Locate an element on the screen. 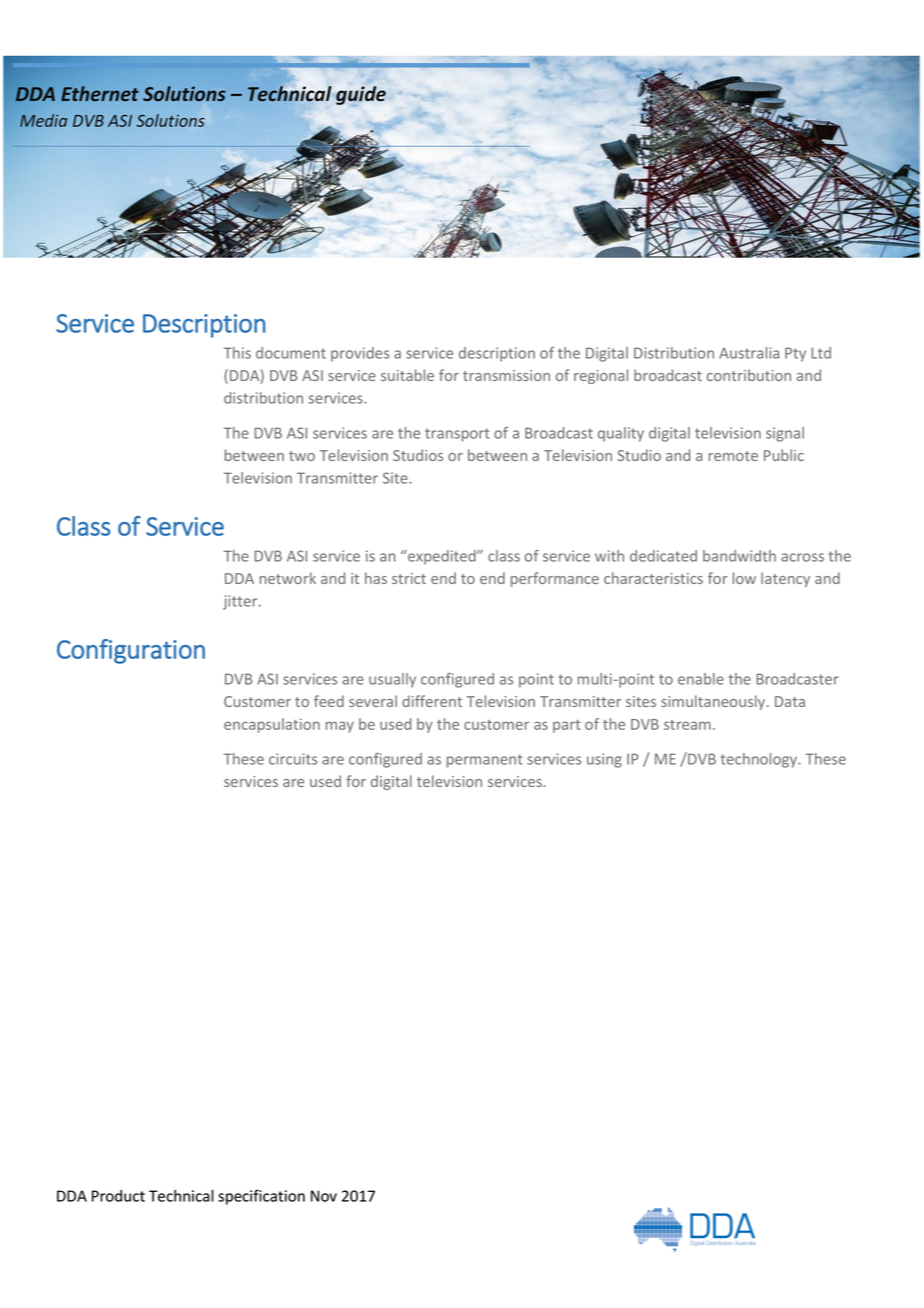 This screenshot has width=924, height=1308. Product is located at coordinates (118, 1196).
